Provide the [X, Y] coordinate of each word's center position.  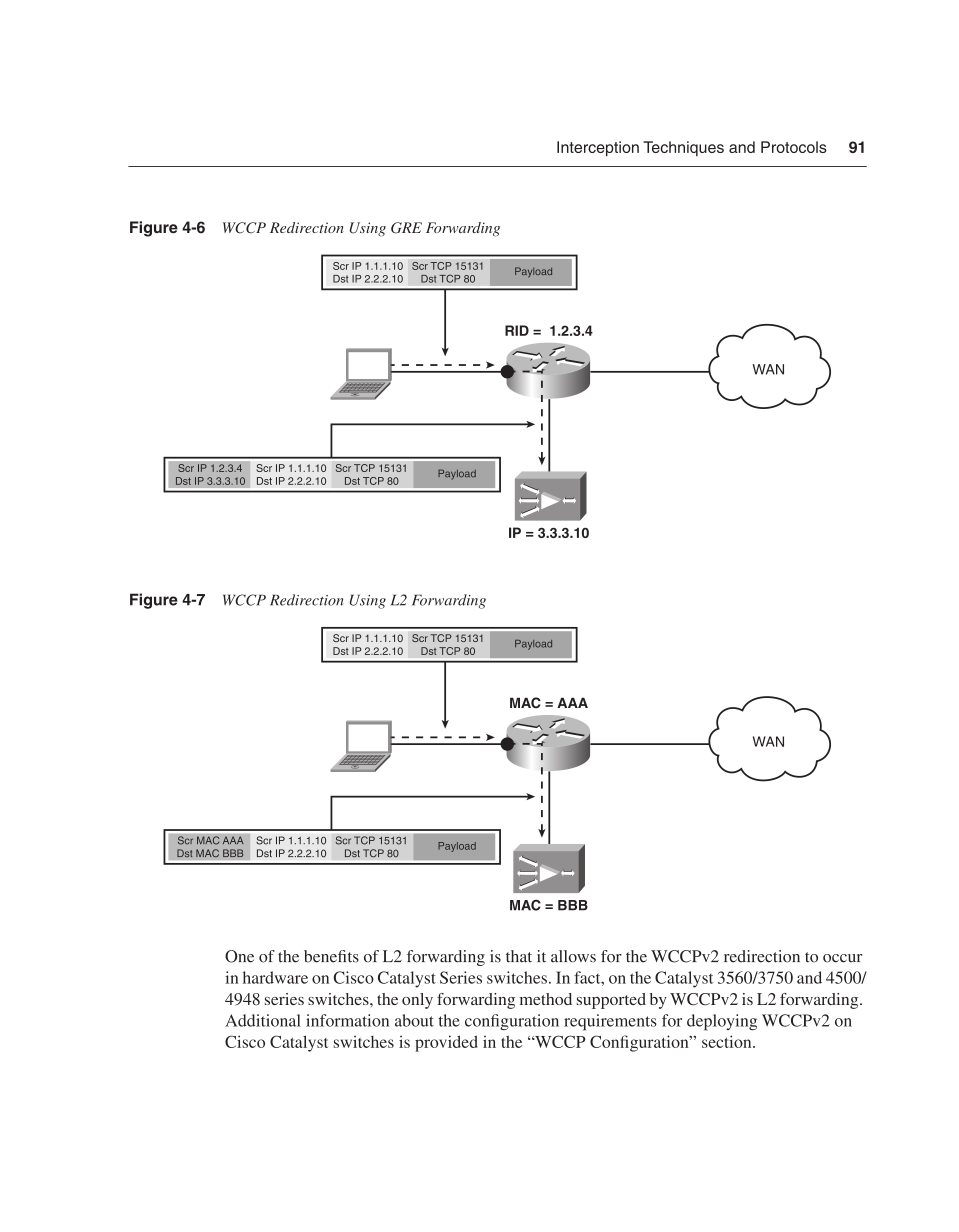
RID [517, 330]
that [519, 956]
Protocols [794, 147]
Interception [598, 148]
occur [842, 958]
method [546, 999]
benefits [331, 956]
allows [573, 956]
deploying [722, 1022]
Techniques [683, 148]
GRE [406, 228]
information [347, 1020]
